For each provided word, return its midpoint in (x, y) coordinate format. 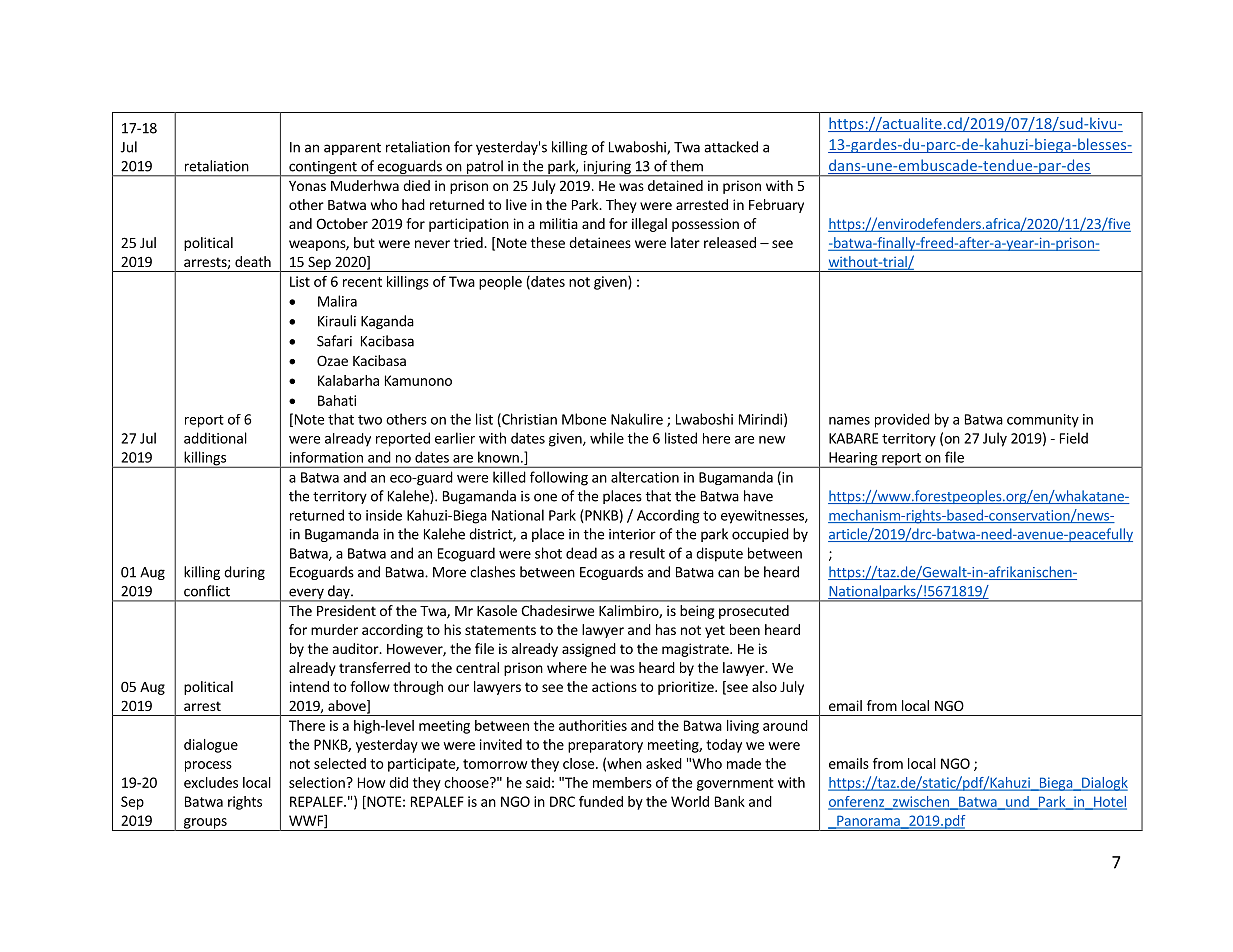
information (326, 457)
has (666, 629)
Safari (334, 341)
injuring (607, 168)
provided (902, 420)
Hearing (853, 460)
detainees (600, 242)
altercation (645, 477)
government (735, 784)
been (745, 629)
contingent (323, 168)
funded (601, 801)
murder (334, 629)
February (776, 206)
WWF (307, 821)
